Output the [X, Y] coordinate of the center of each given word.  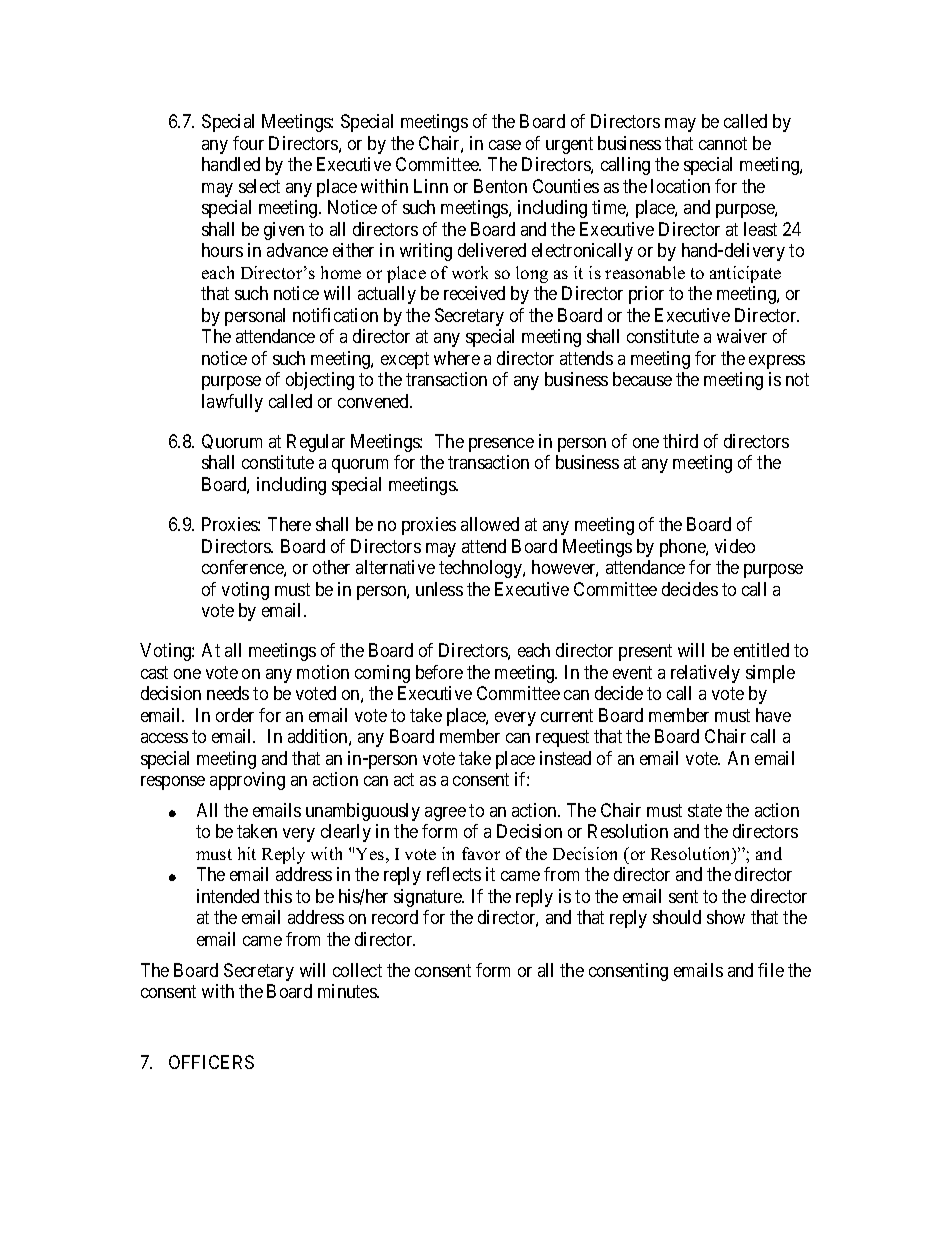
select [259, 186]
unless [439, 589]
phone [683, 548]
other [331, 567]
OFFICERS [211, 1062]
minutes [348, 991]
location [680, 186]
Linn [431, 186]
